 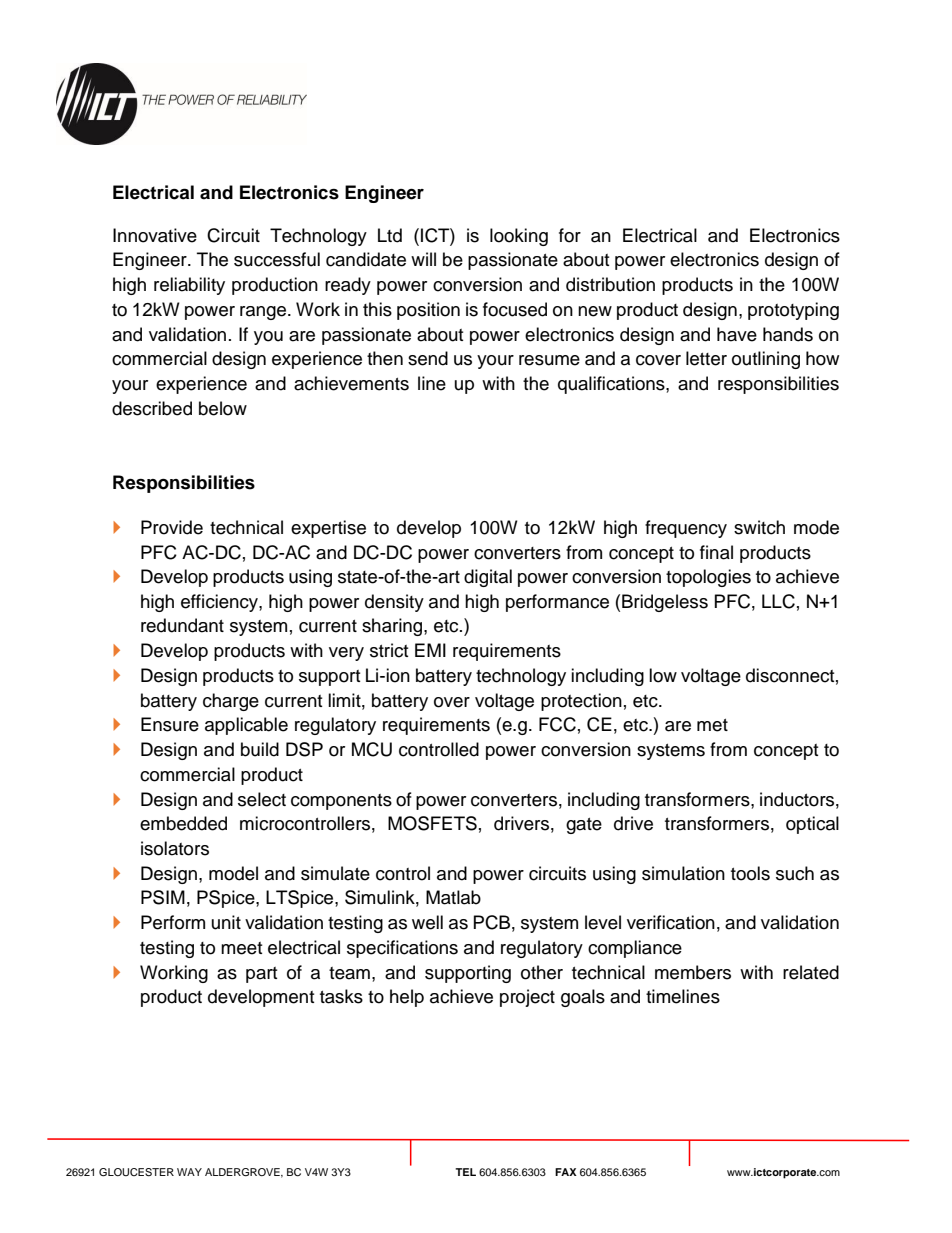 What do you see at coordinates (566, 1172) in the screenshot?
I see `FAX` at bounding box center [566, 1172].
